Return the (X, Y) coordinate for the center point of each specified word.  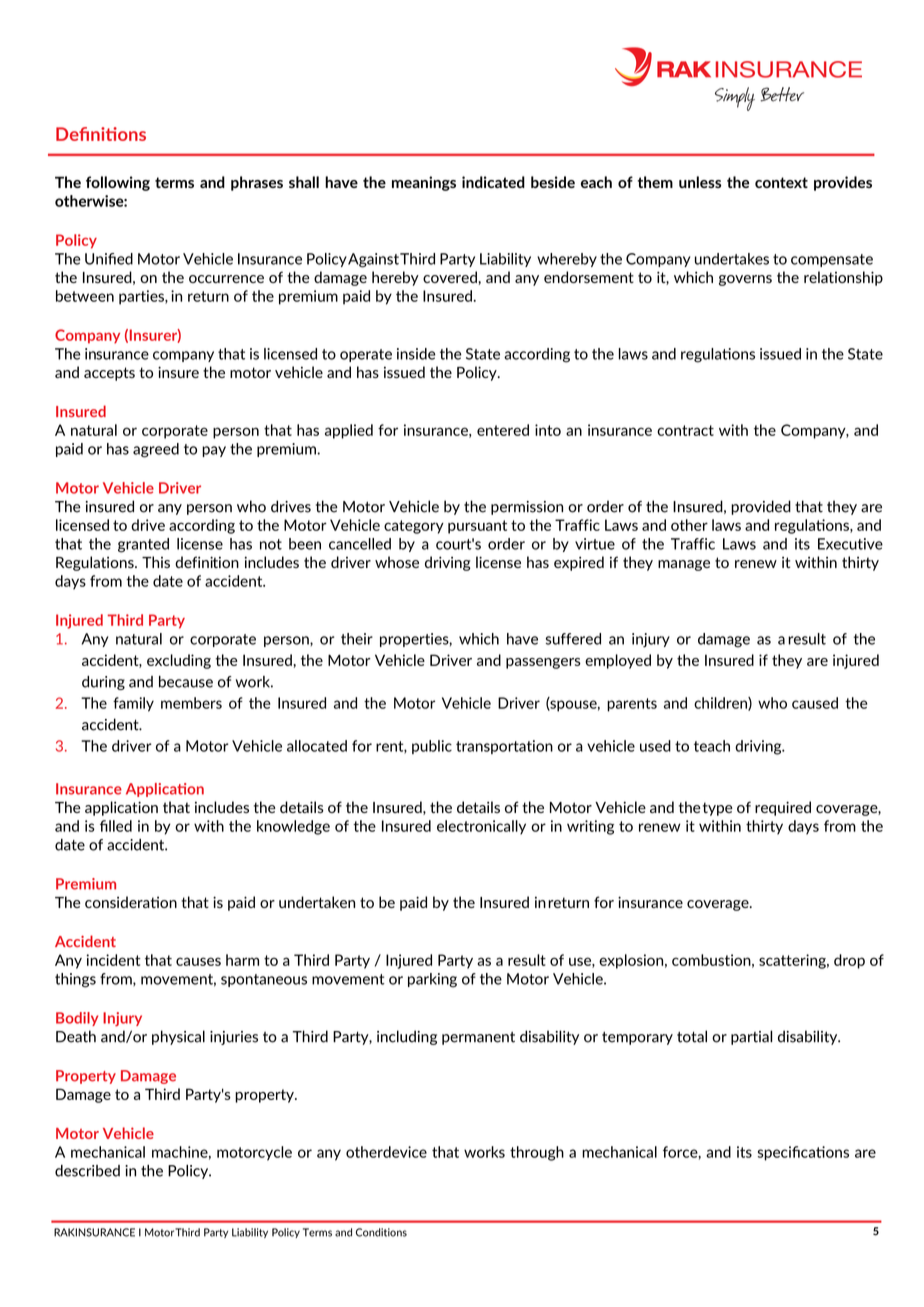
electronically (481, 827)
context (781, 182)
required (783, 808)
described (87, 1171)
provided (761, 507)
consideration (131, 902)
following (118, 183)
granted (143, 545)
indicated (493, 182)
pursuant (477, 527)
